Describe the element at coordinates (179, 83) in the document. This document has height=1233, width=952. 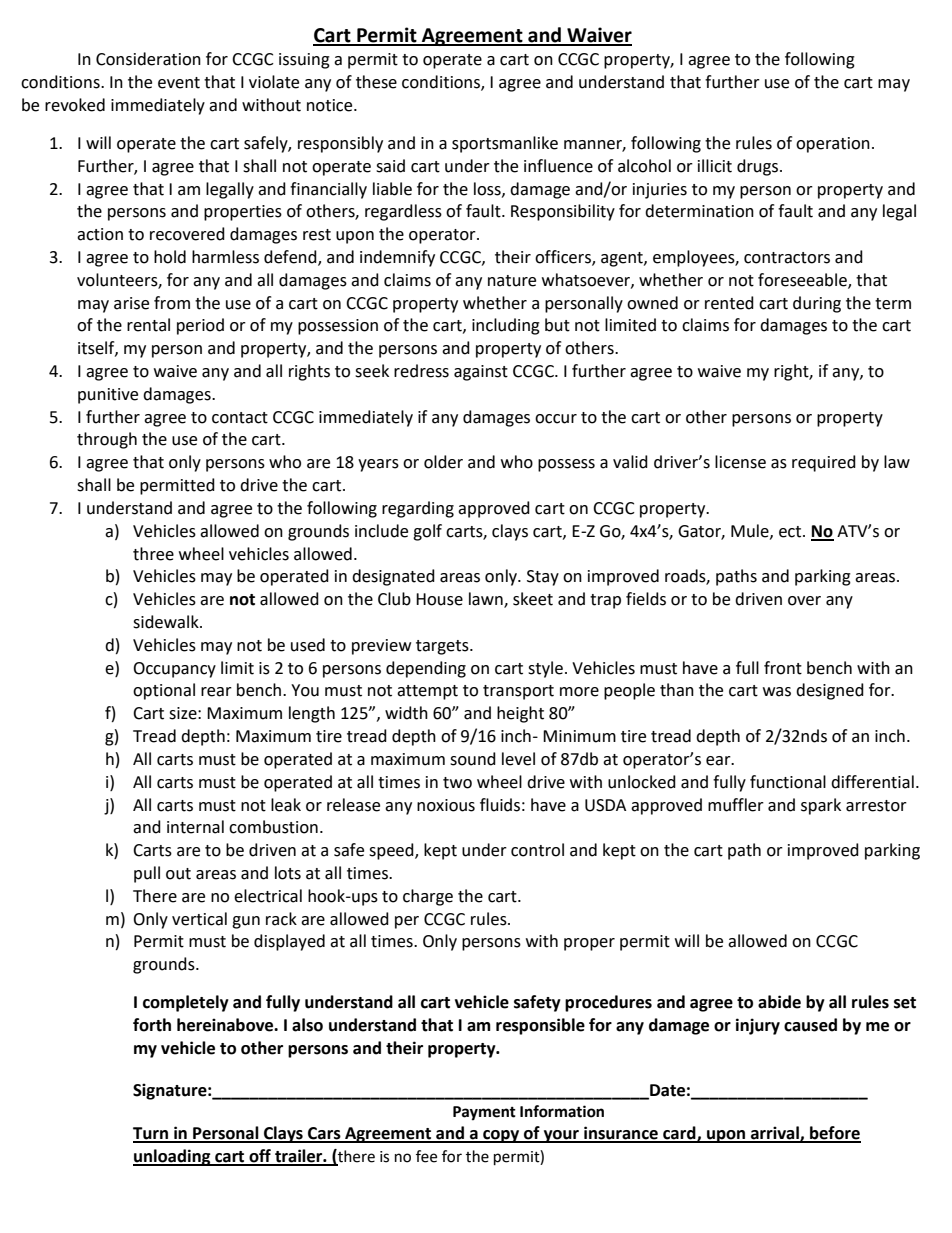
I see `event` at that location.
